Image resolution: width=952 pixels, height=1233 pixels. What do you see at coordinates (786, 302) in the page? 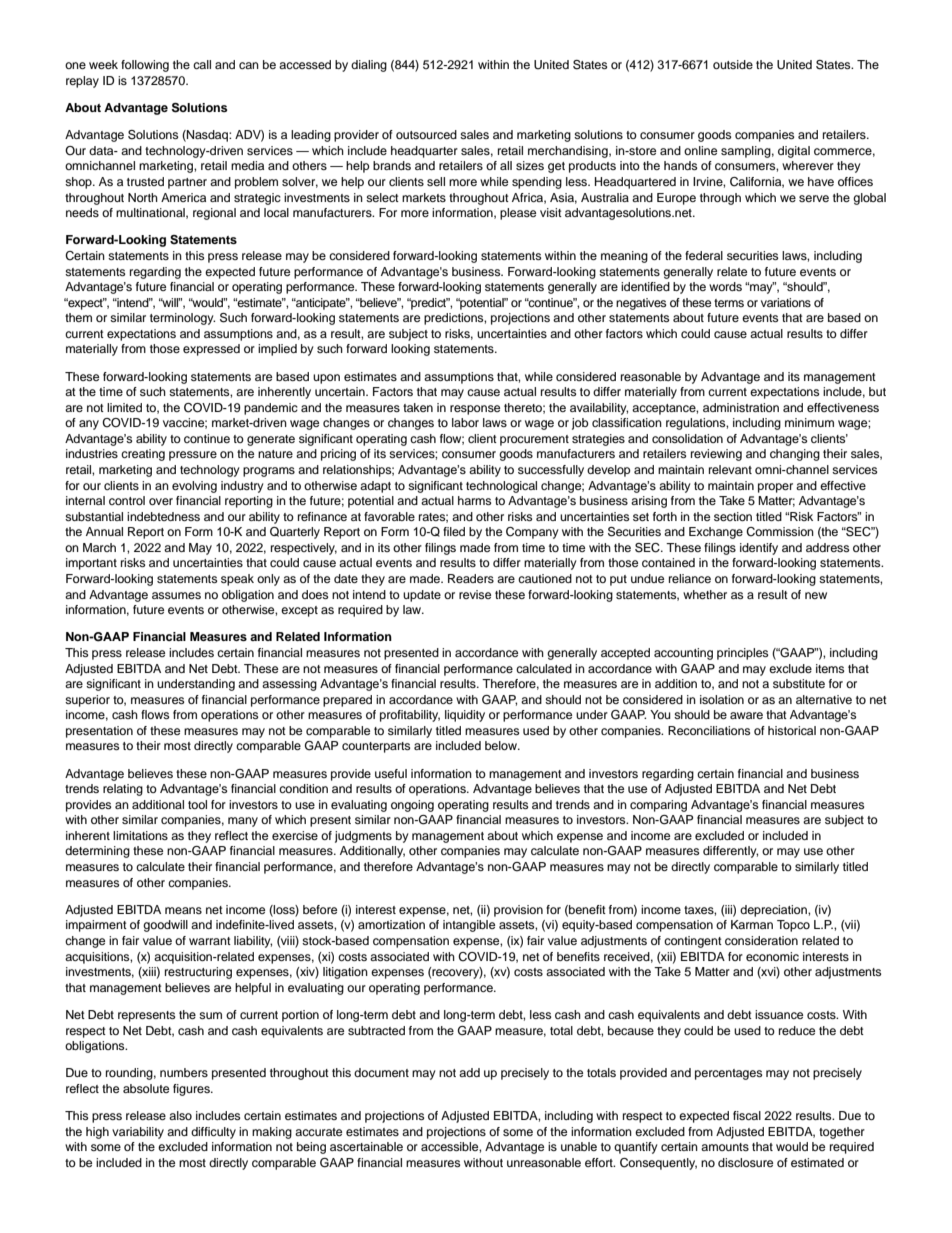
I see `variations` at bounding box center [786, 302].
